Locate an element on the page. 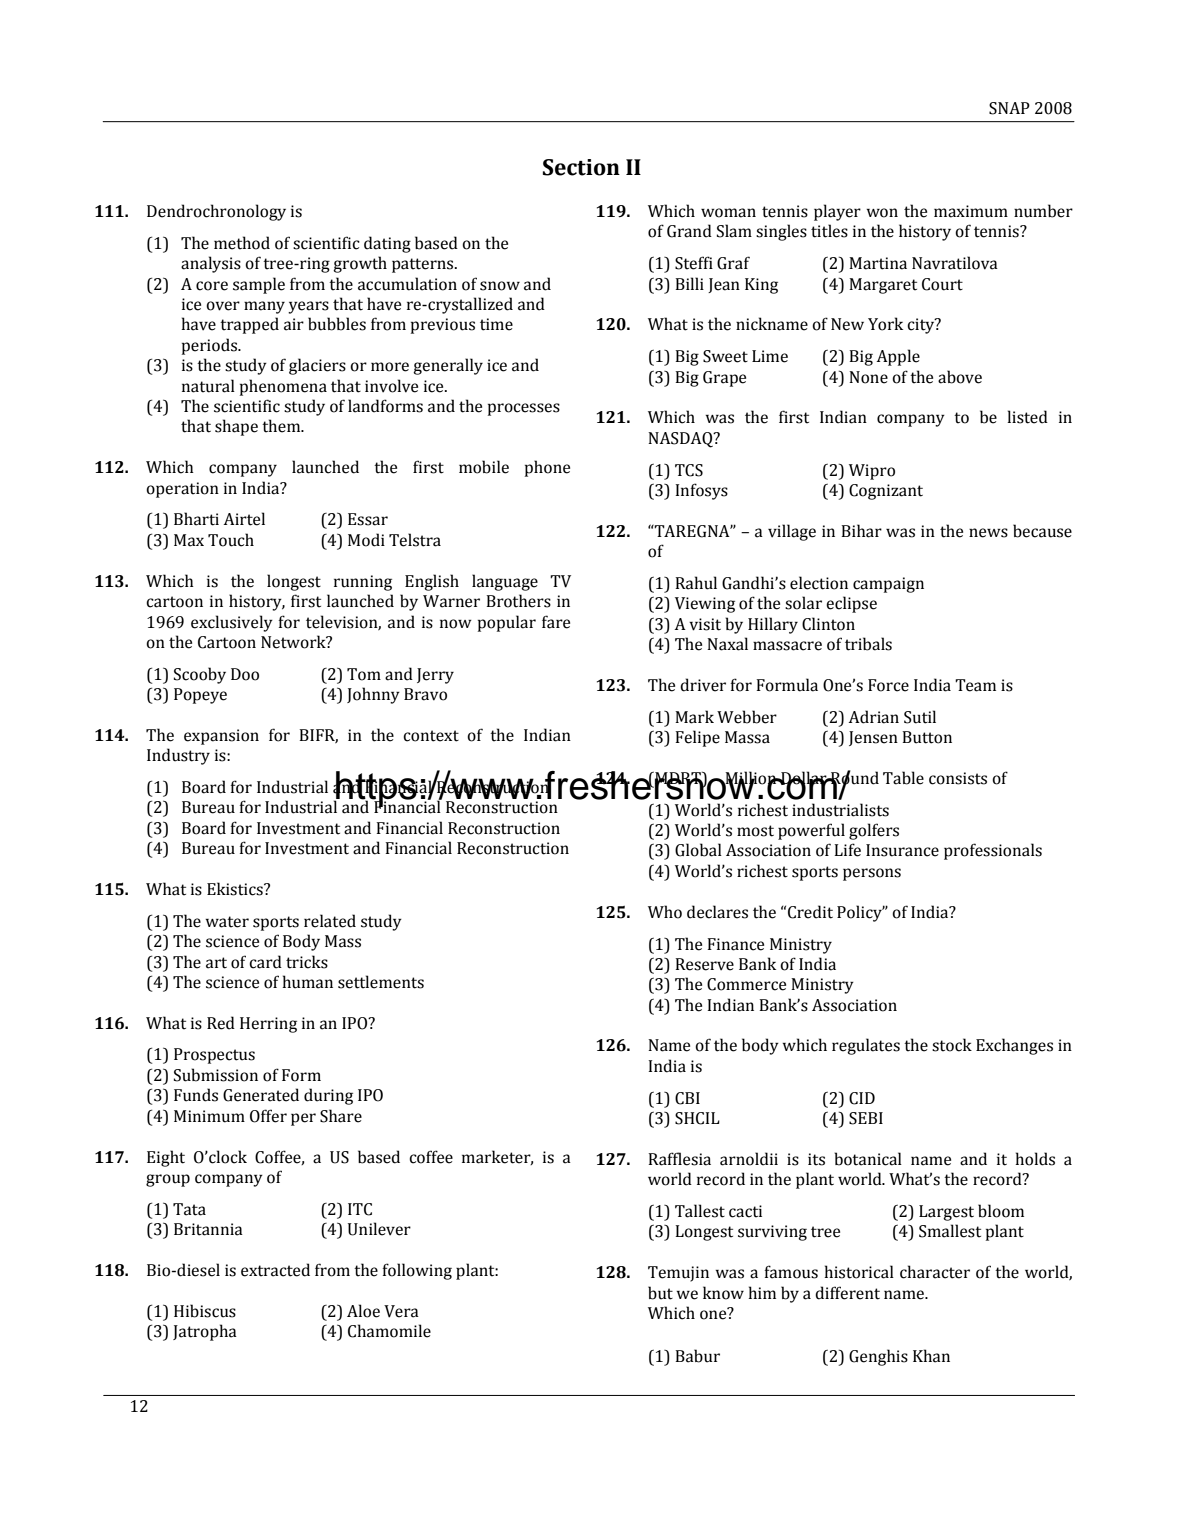 The height and width of the image is (1532, 1184). SNAP is located at coordinates (1009, 108).
